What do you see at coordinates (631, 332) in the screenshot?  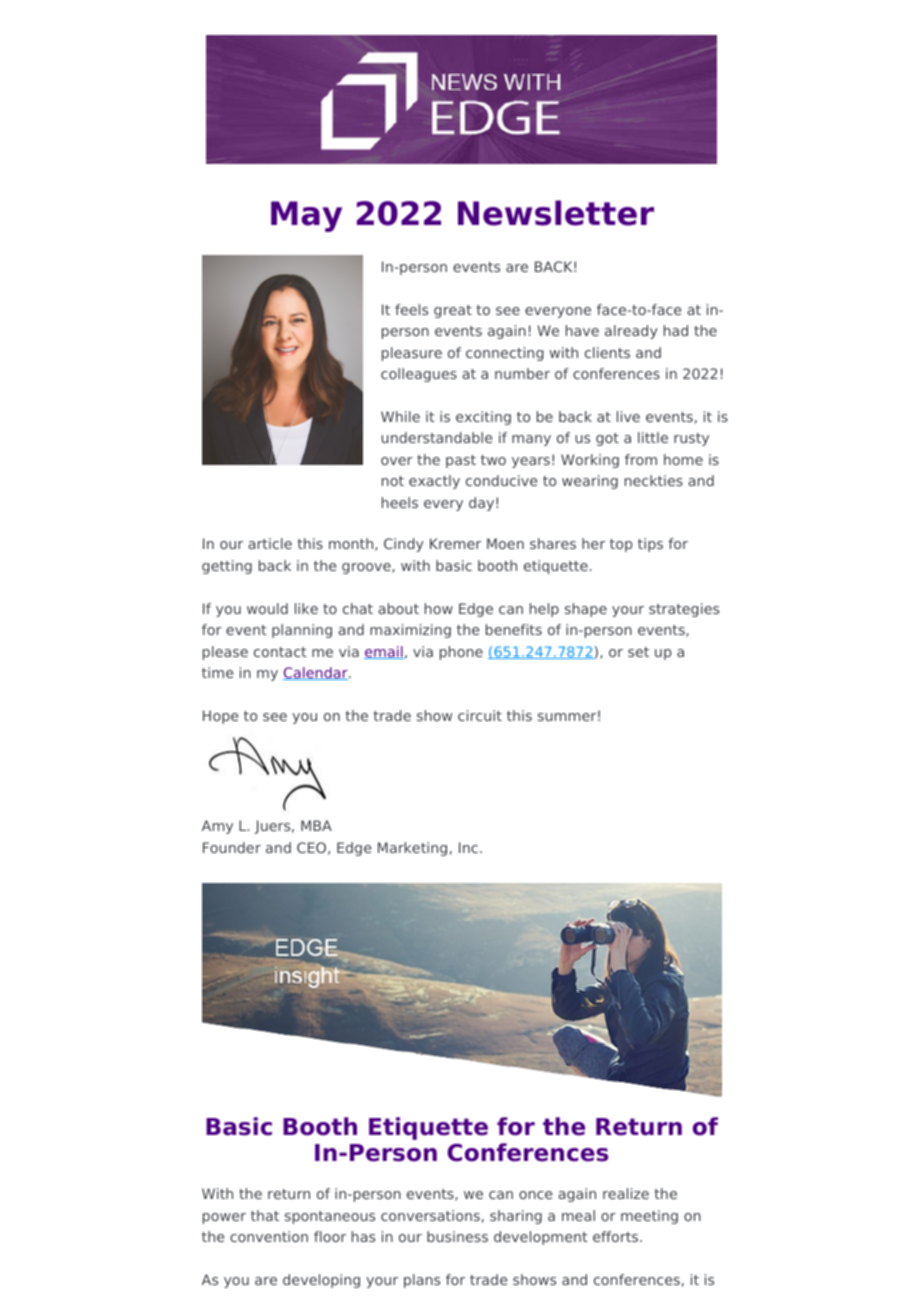 I see `already` at bounding box center [631, 332].
